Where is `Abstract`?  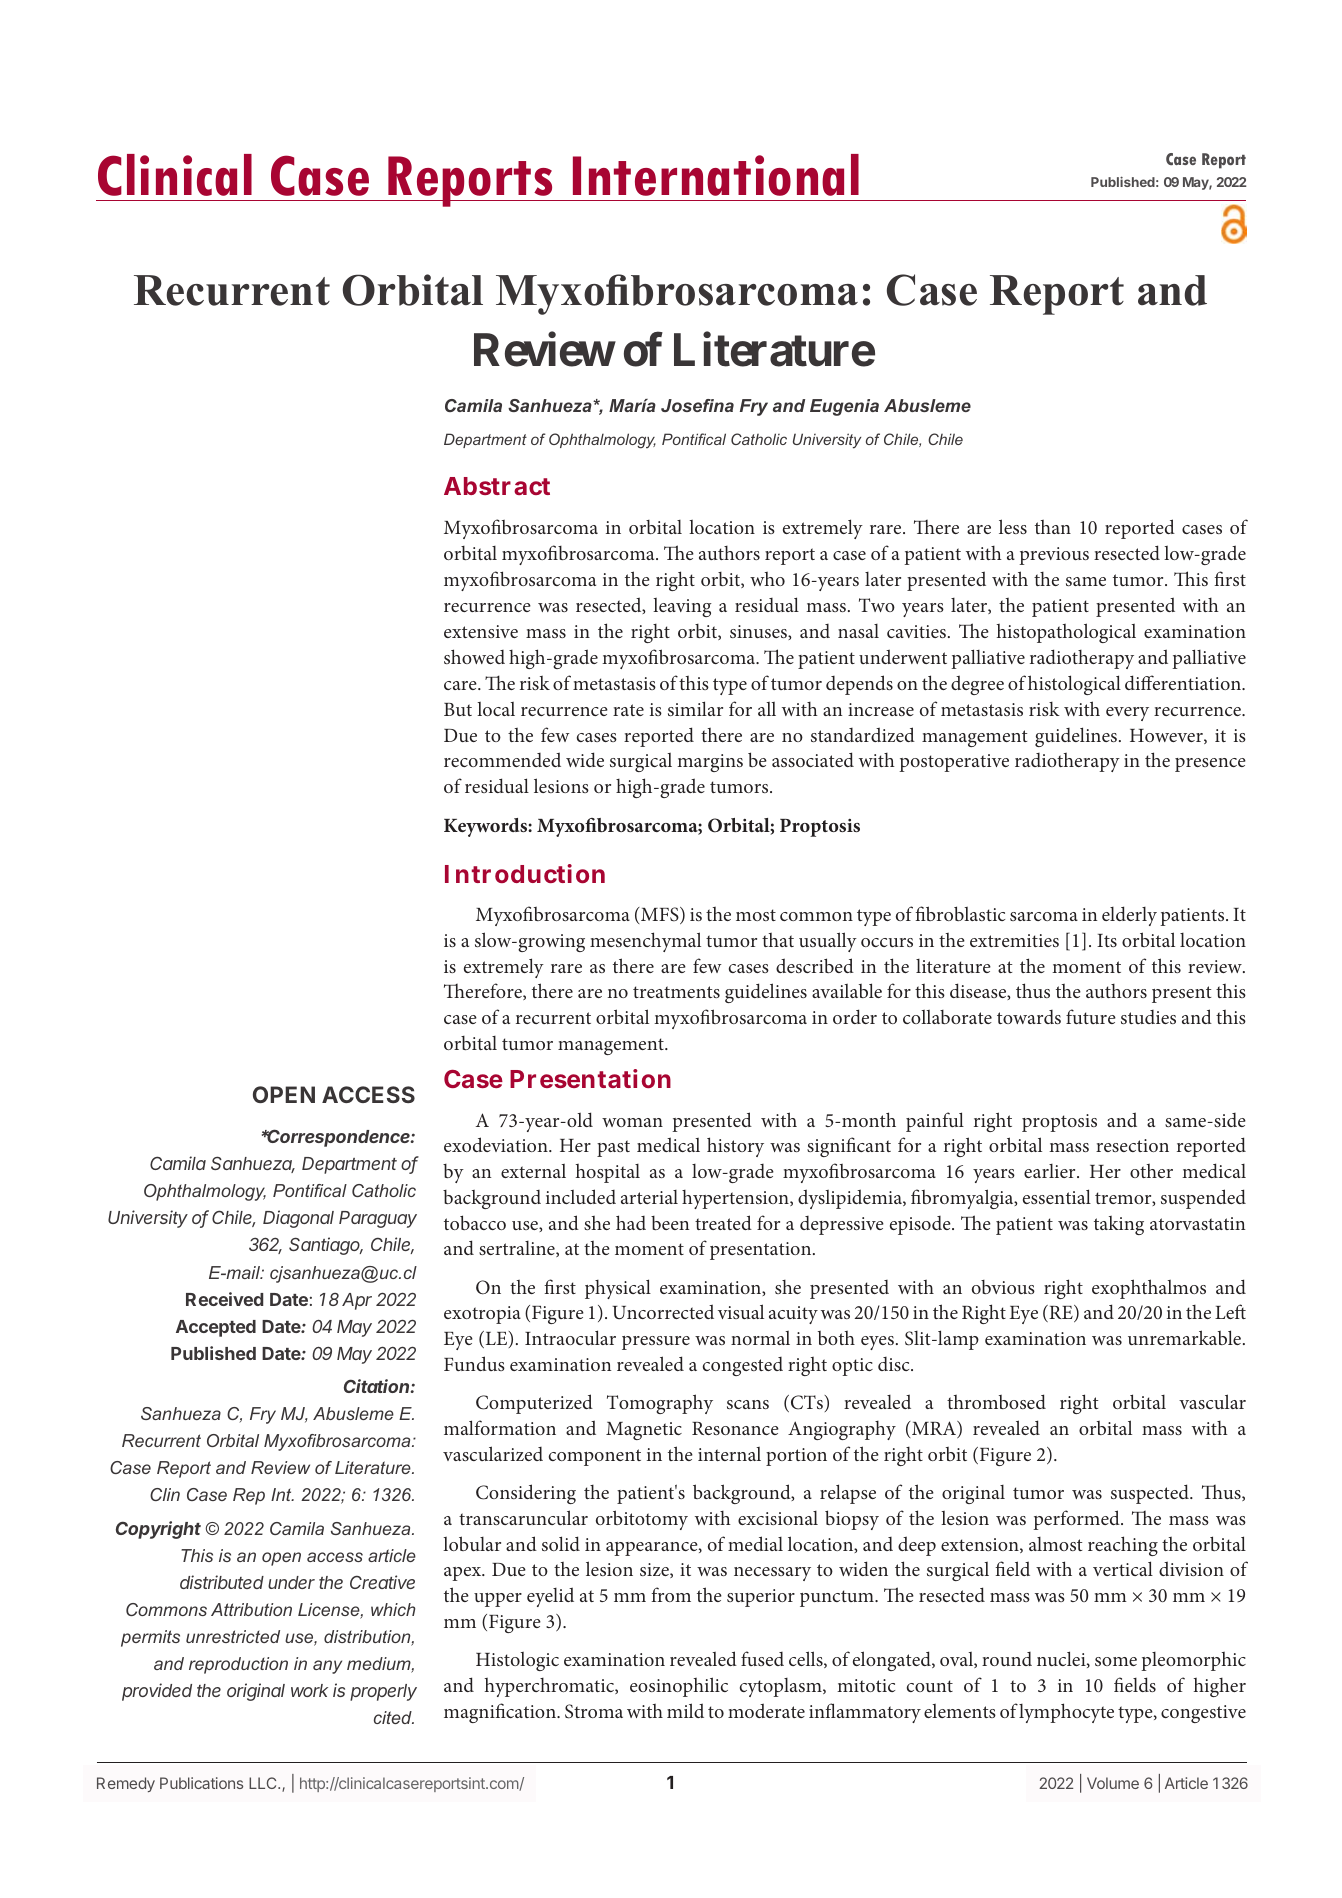 Abstract is located at coordinates (497, 486).
